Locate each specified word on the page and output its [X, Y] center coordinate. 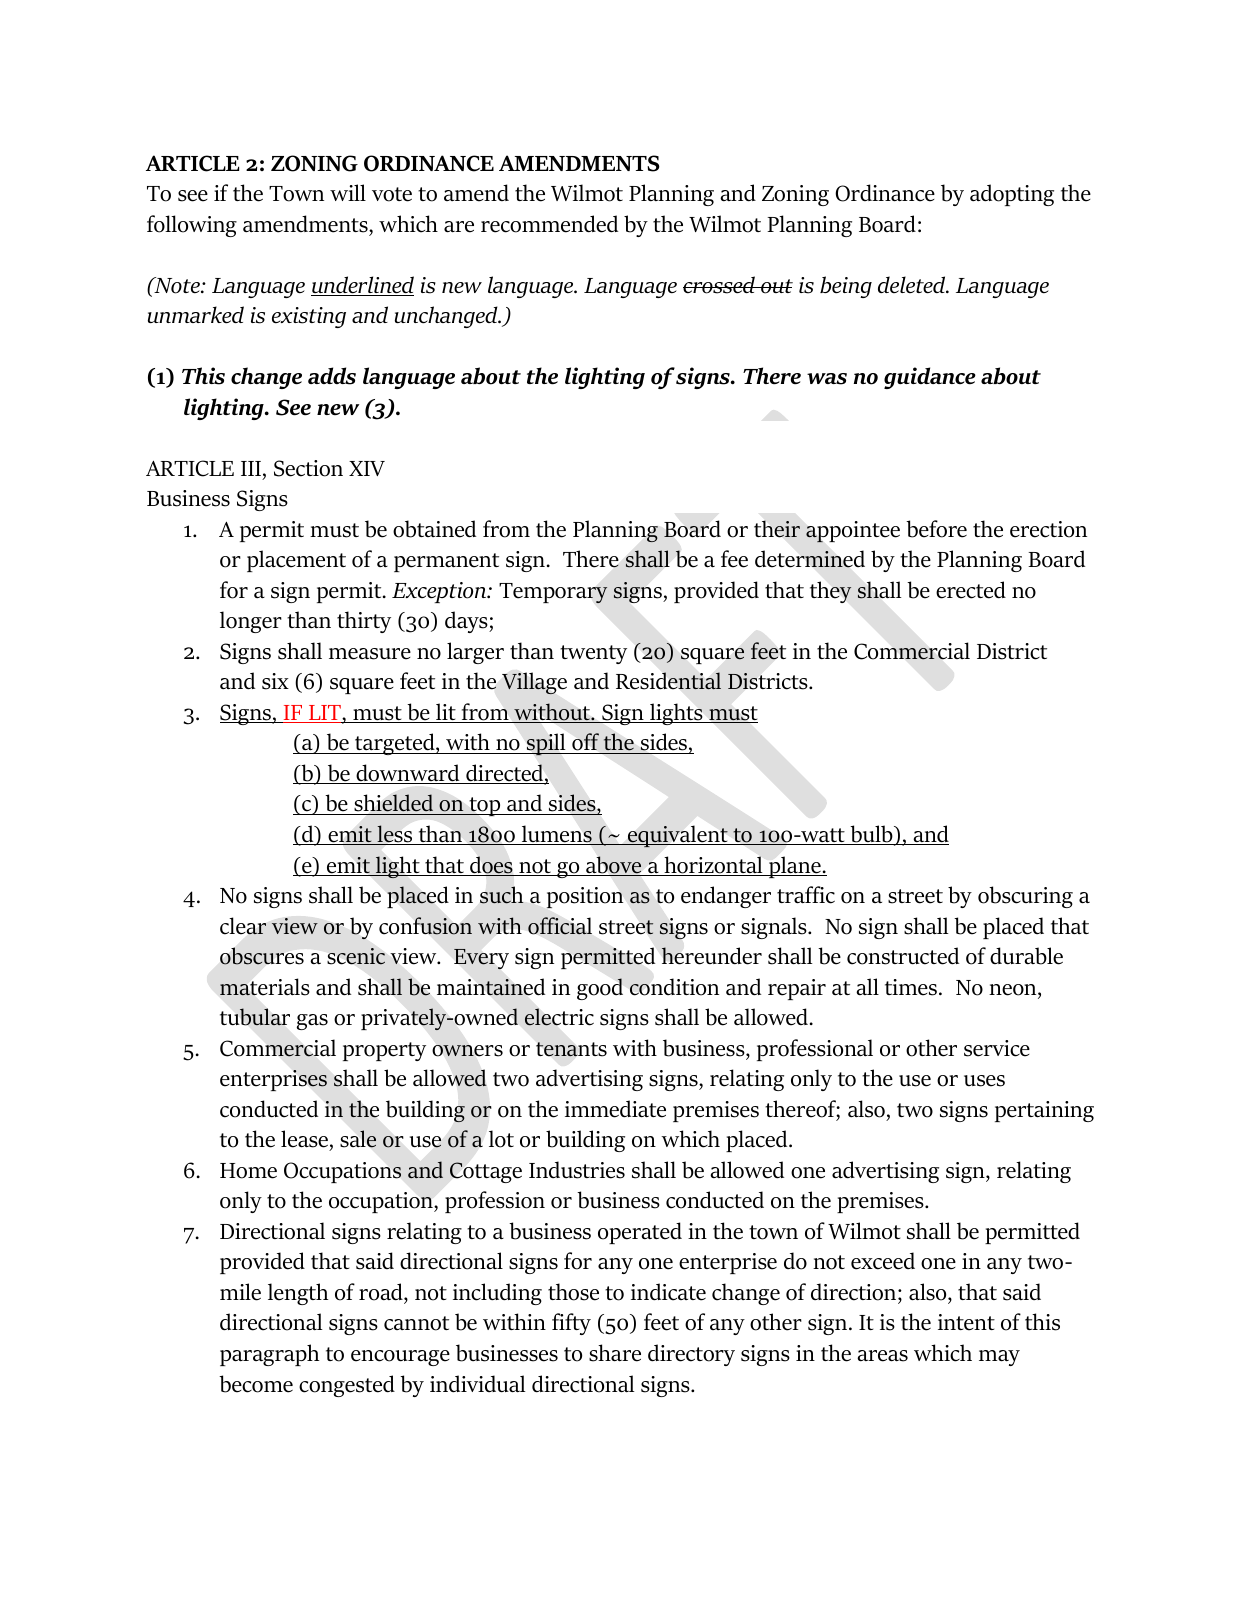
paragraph [269, 1355]
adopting [1012, 195]
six [275, 681]
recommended [549, 224]
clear [243, 926]
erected [971, 590]
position [585, 897]
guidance [930, 378]
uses [984, 1081]
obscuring [1025, 897]
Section [308, 468]
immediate [615, 1109]
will [348, 192]
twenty [593, 654]
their [777, 529]
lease [305, 1140]
